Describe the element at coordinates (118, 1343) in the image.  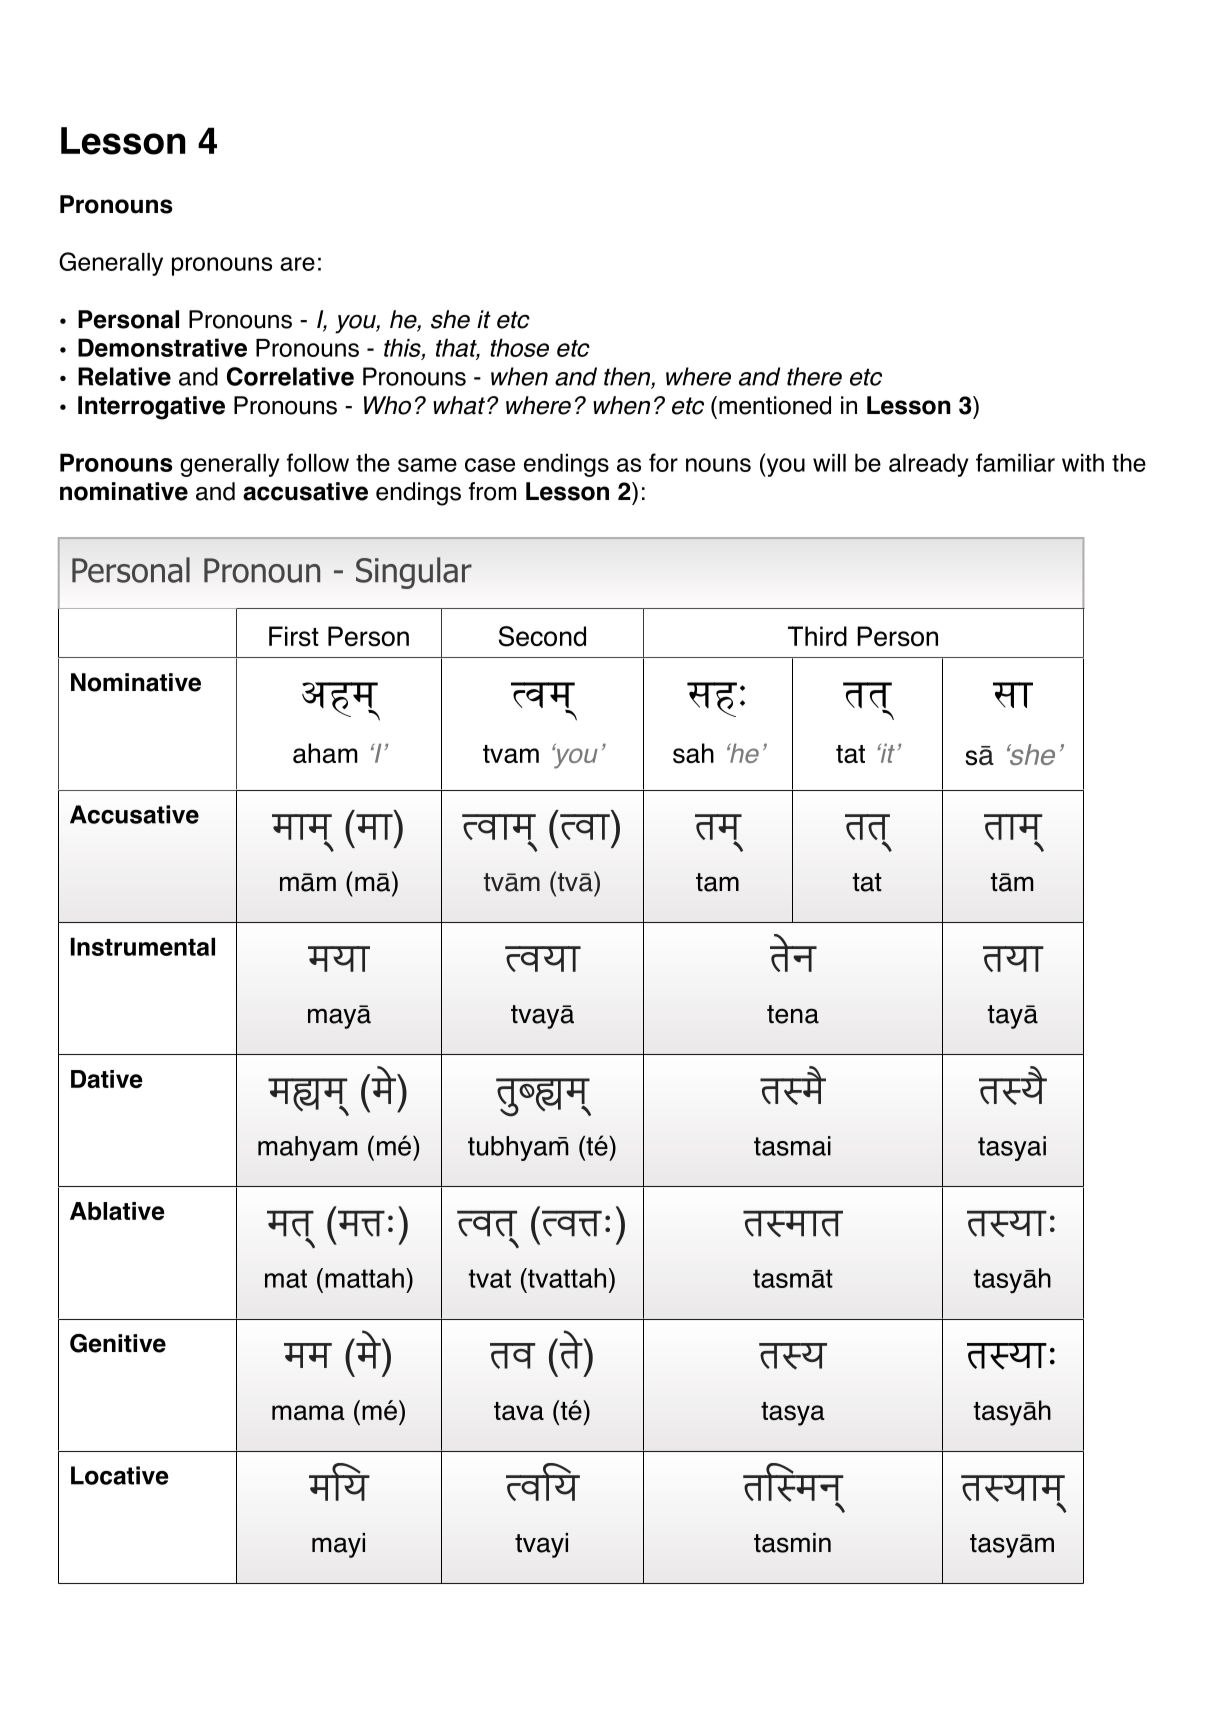
I see `Genitive` at that location.
